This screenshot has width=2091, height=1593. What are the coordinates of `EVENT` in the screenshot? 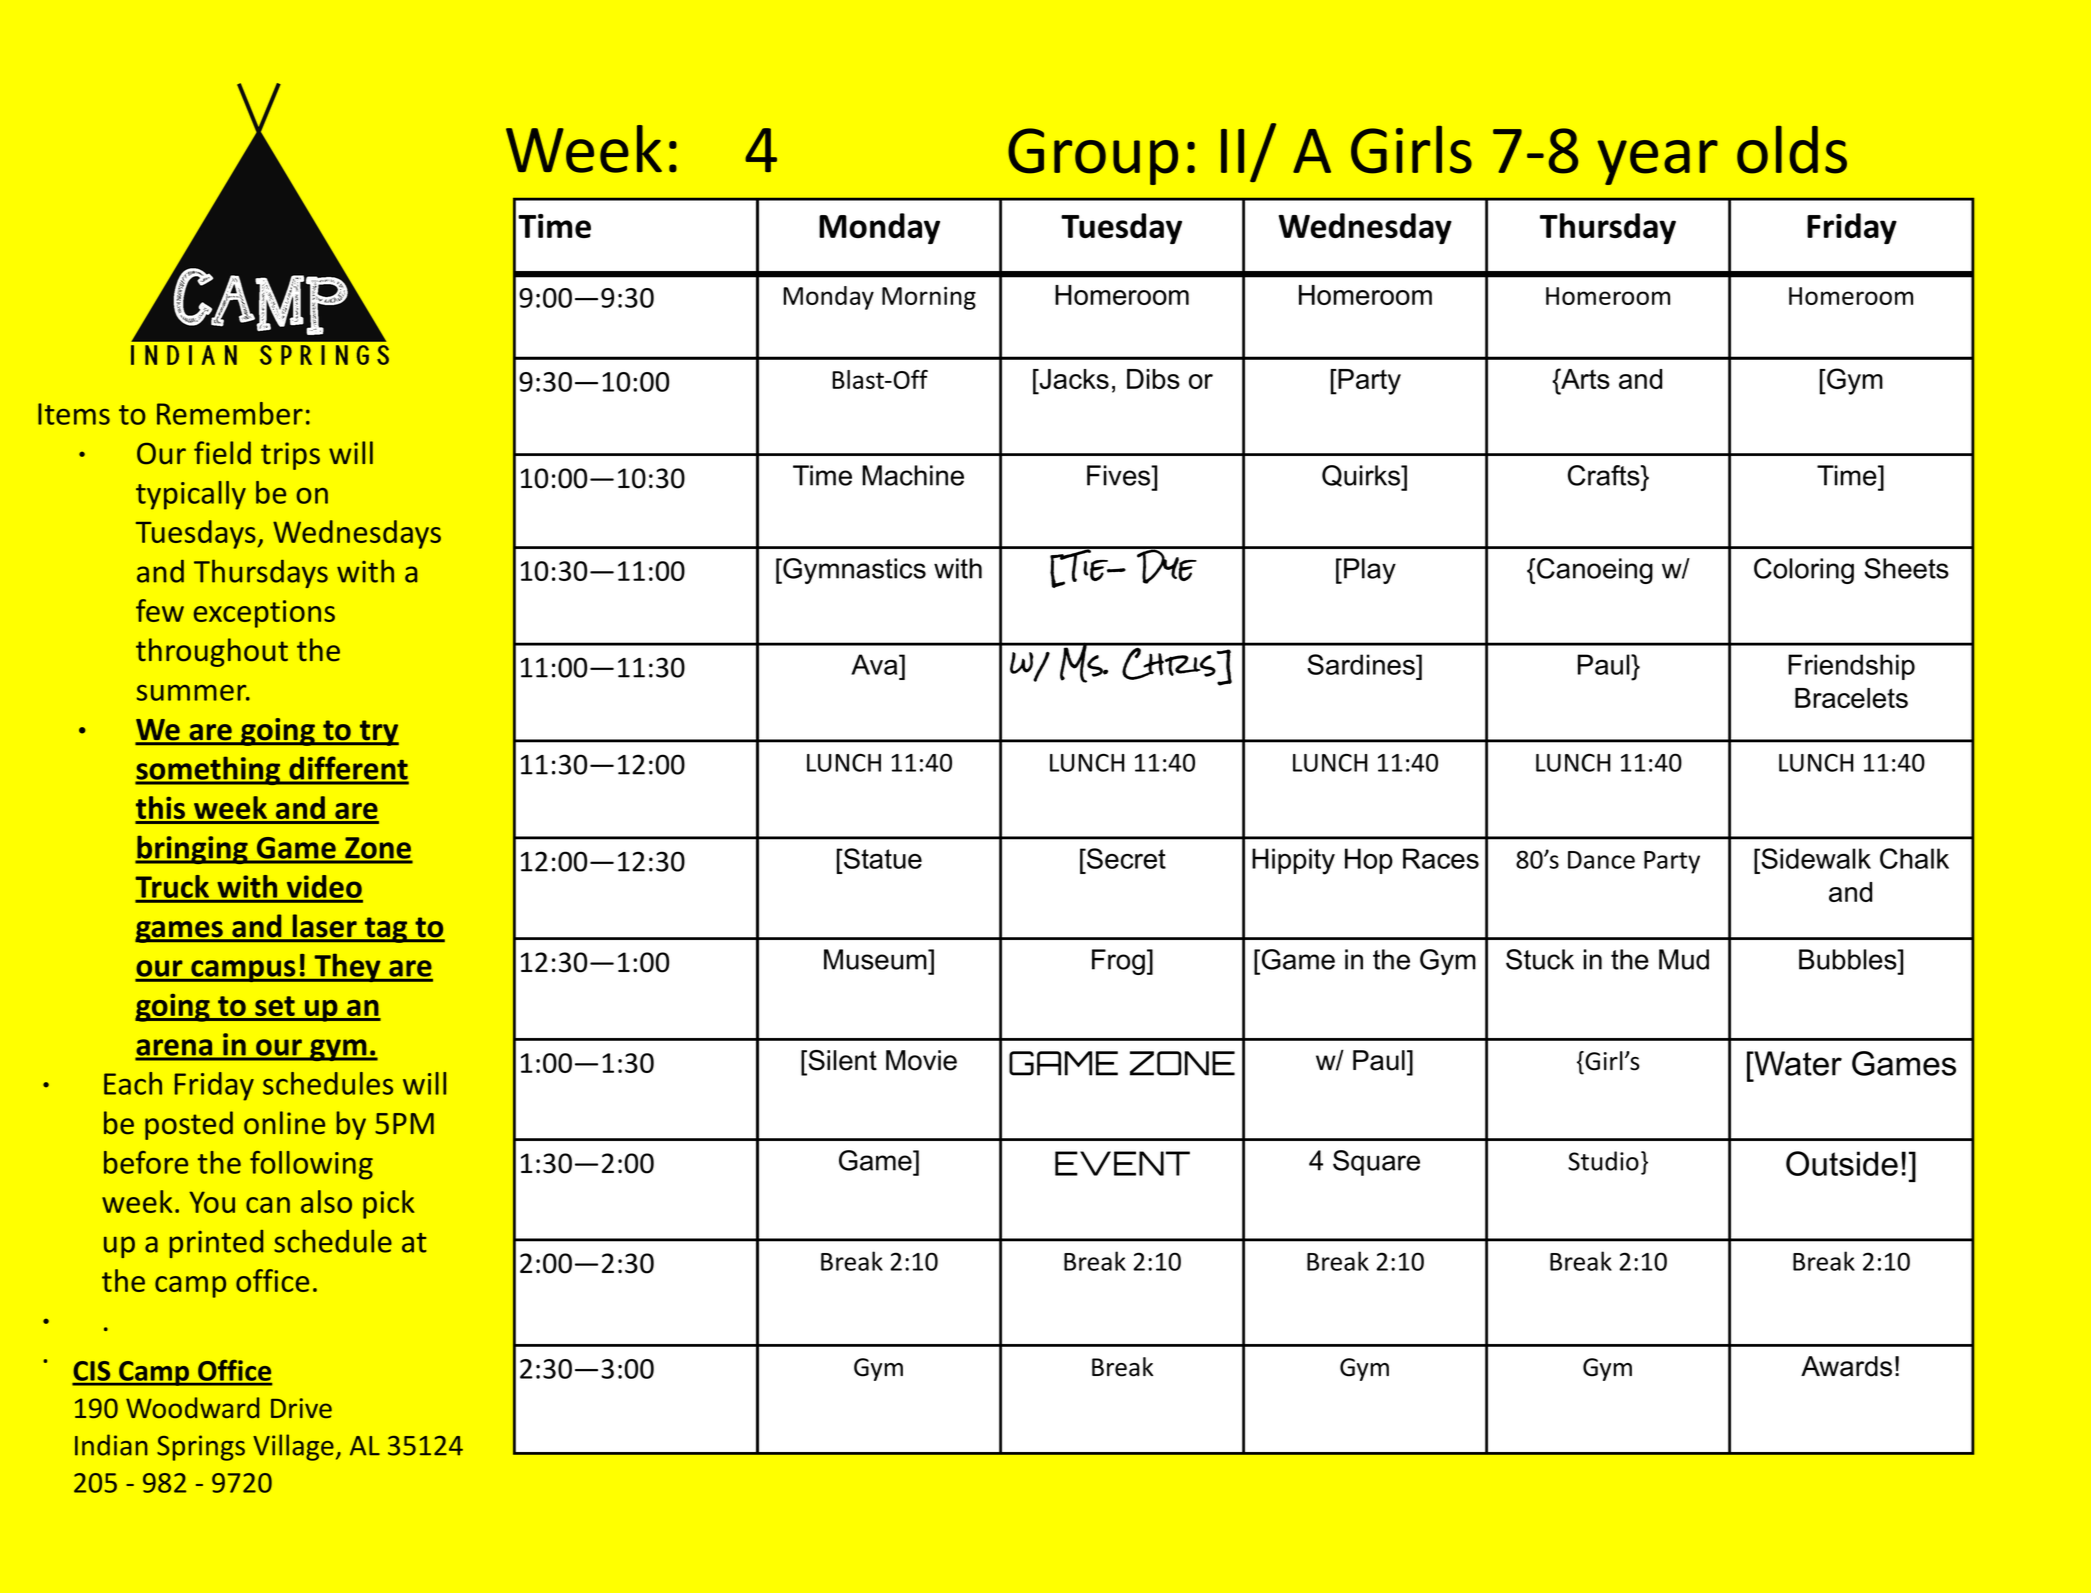 It's located at (1122, 1163).
